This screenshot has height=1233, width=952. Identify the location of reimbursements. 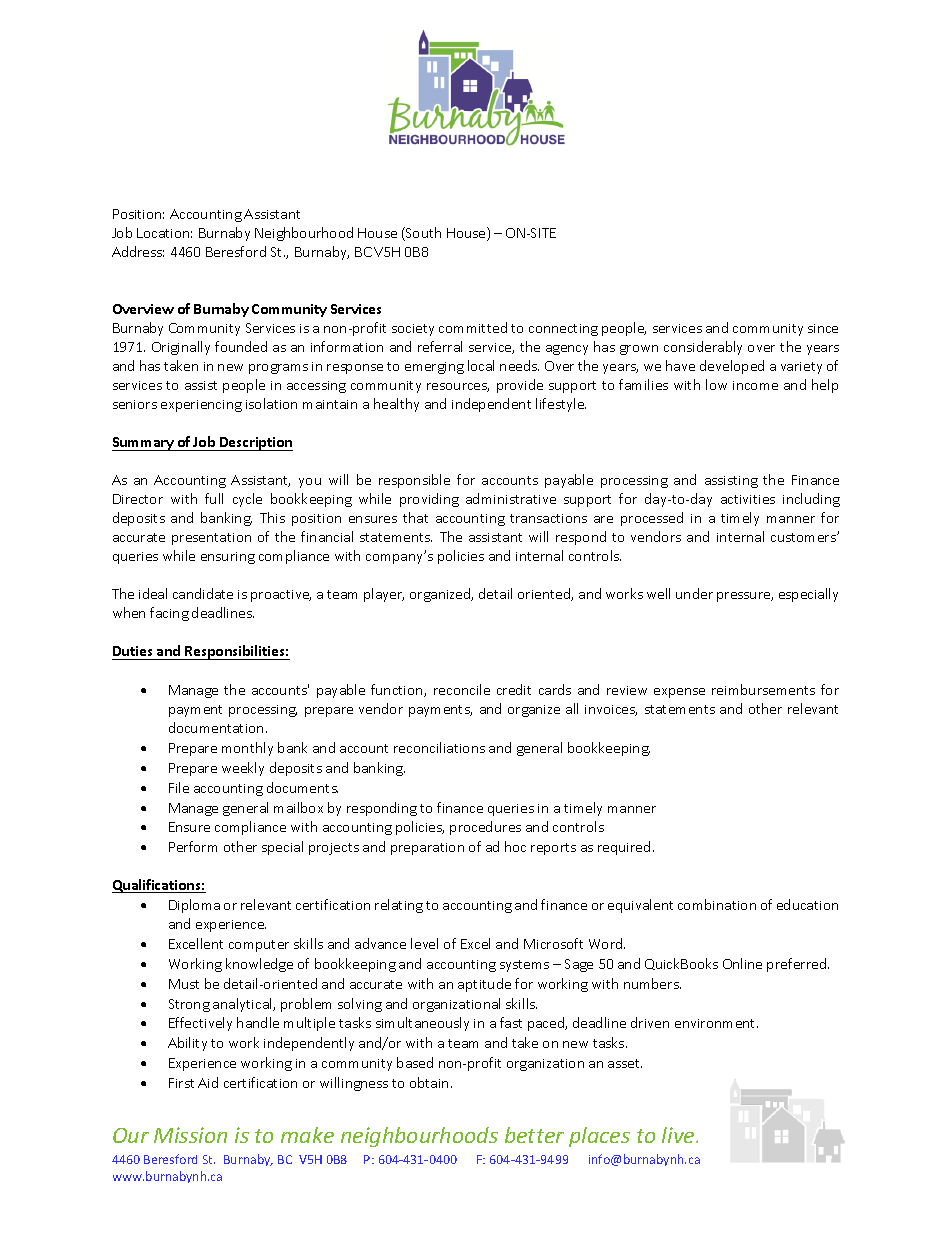
(763, 689).
